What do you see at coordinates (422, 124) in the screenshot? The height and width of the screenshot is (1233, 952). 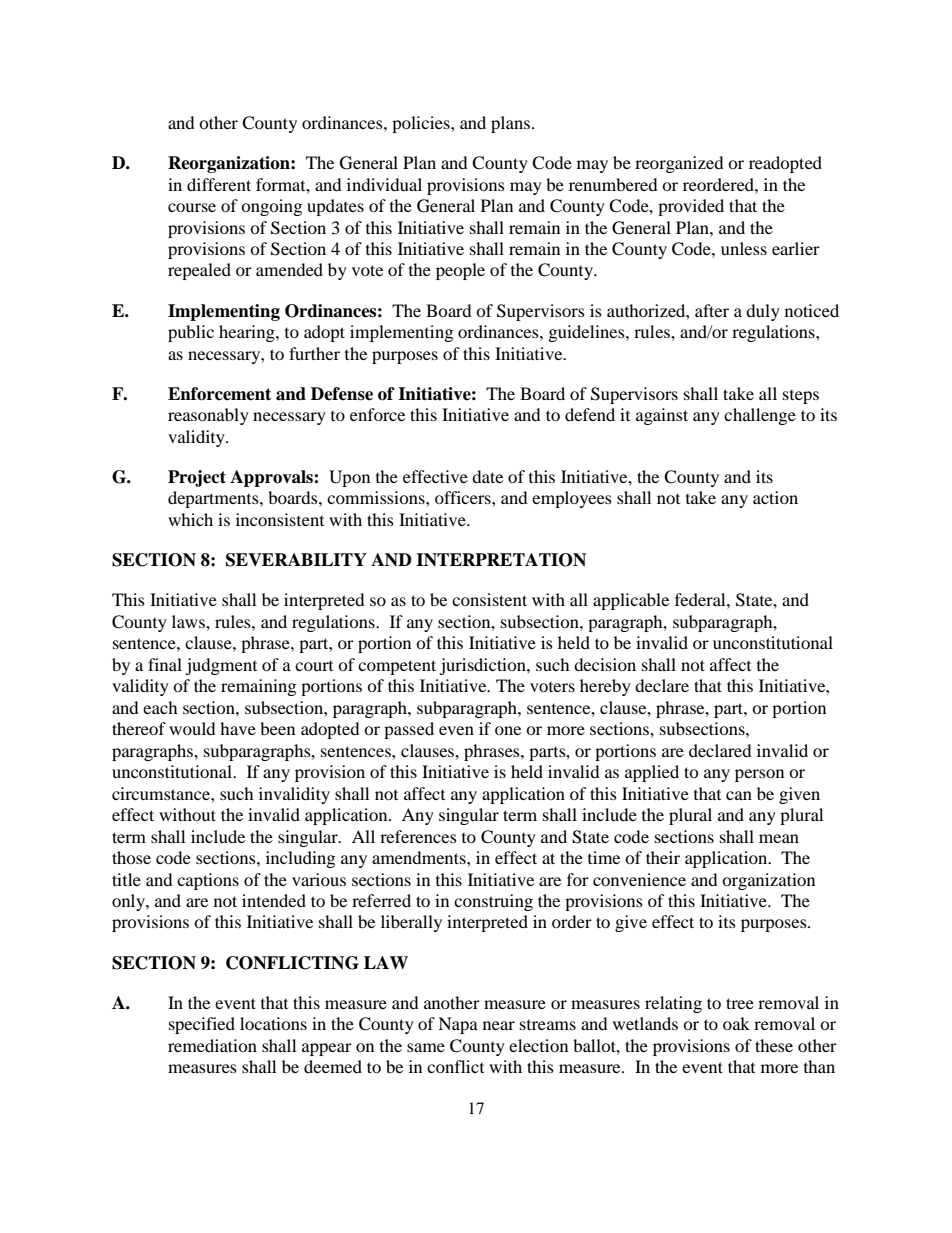 I see `policies` at bounding box center [422, 124].
